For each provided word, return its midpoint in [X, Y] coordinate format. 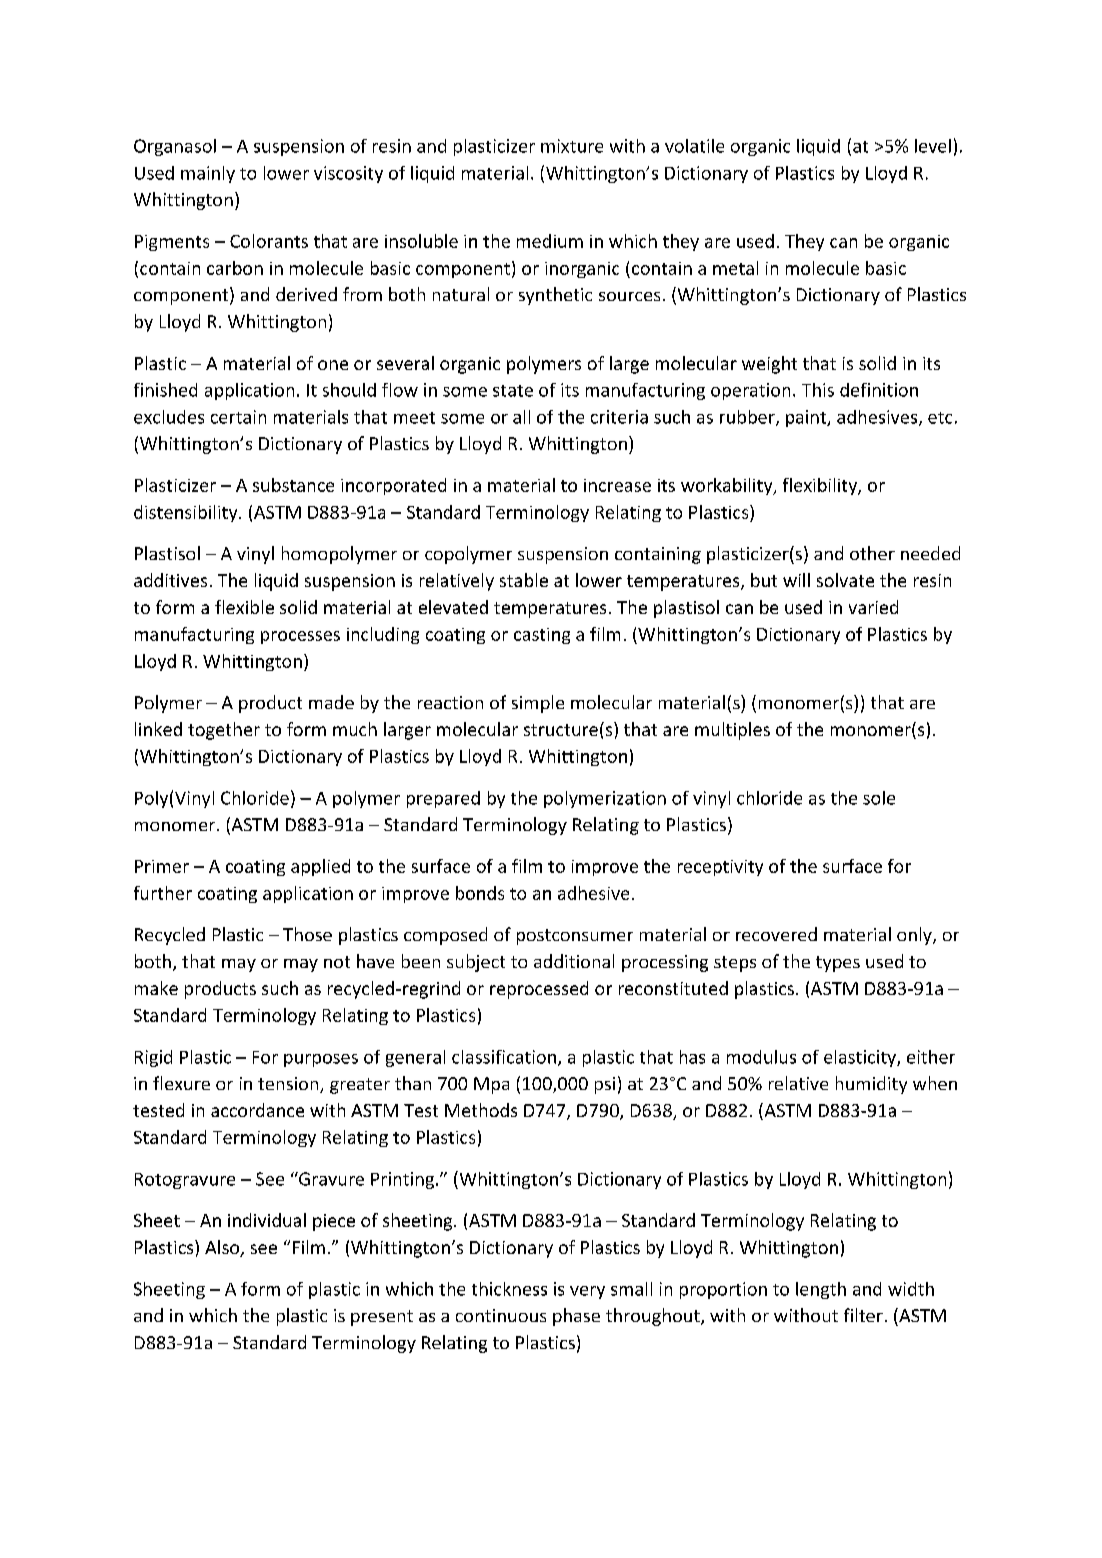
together [224, 731]
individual [267, 1220]
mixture [572, 146]
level [933, 146]
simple [538, 704]
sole [879, 798]
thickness [509, 1289]
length [821, 1290]
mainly [208, 174]
